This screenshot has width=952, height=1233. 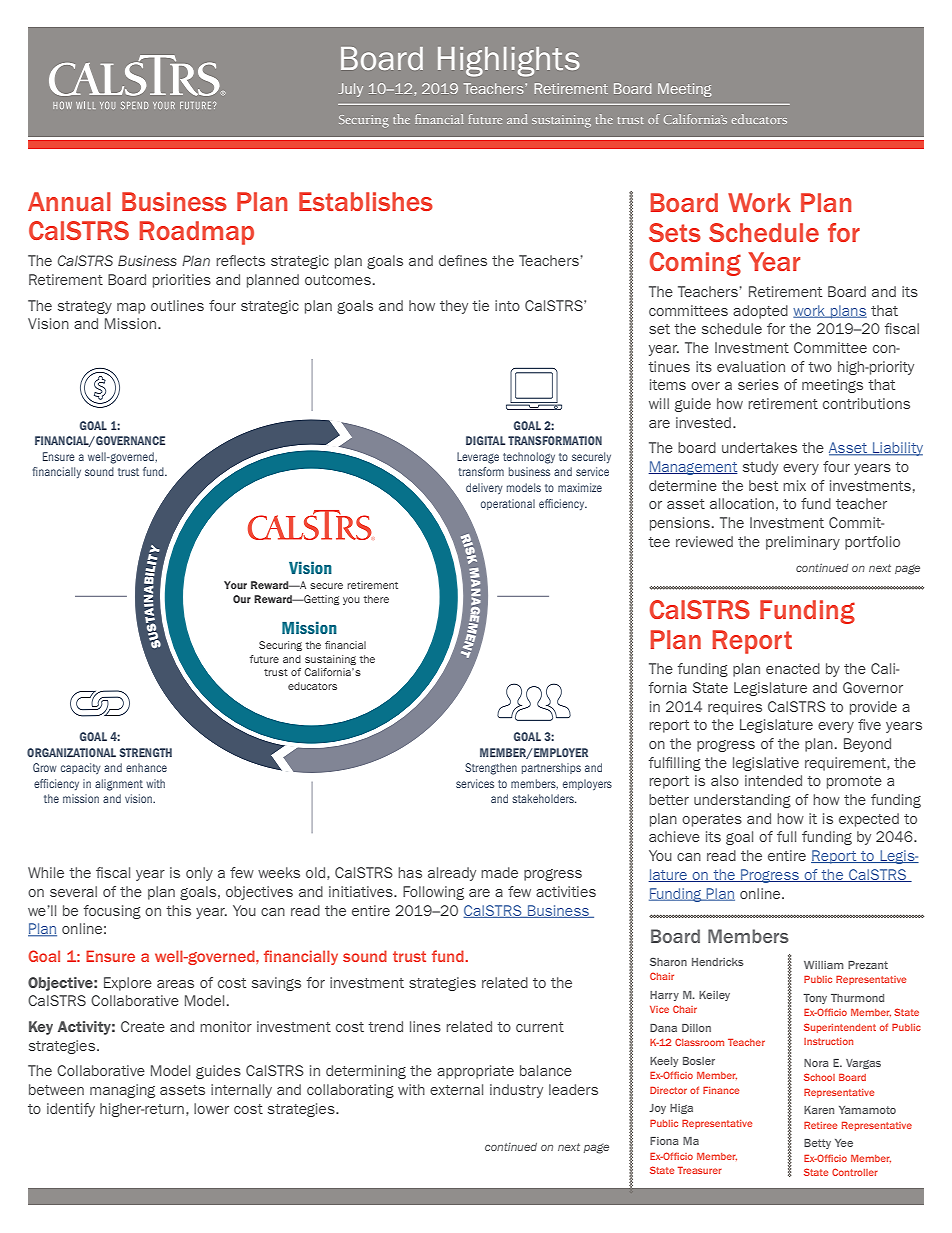 I want to click on July, so click(x=351, y=90).
